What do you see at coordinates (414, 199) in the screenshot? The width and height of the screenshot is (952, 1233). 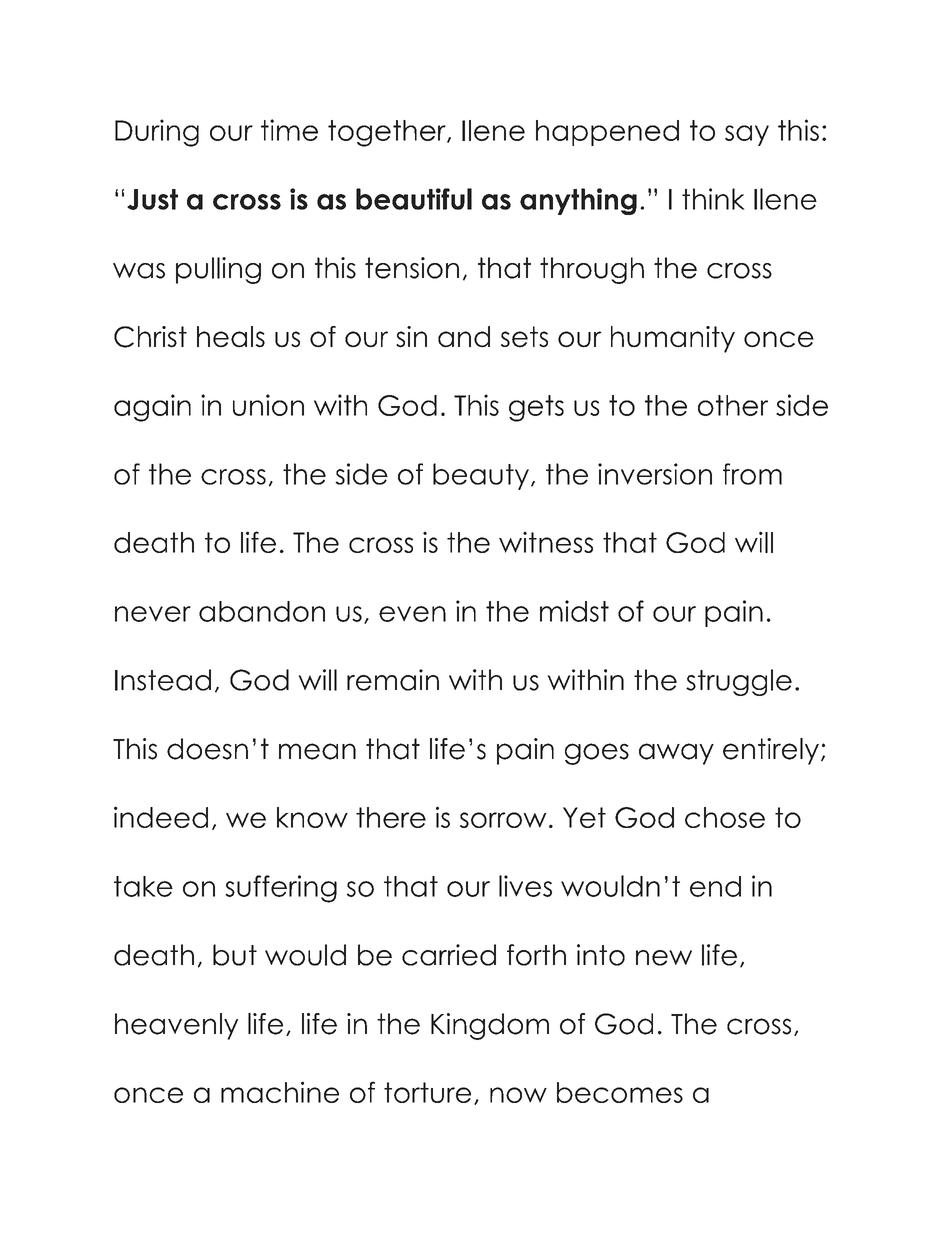 I see `beautiful` at bounding box center [414, 199].
